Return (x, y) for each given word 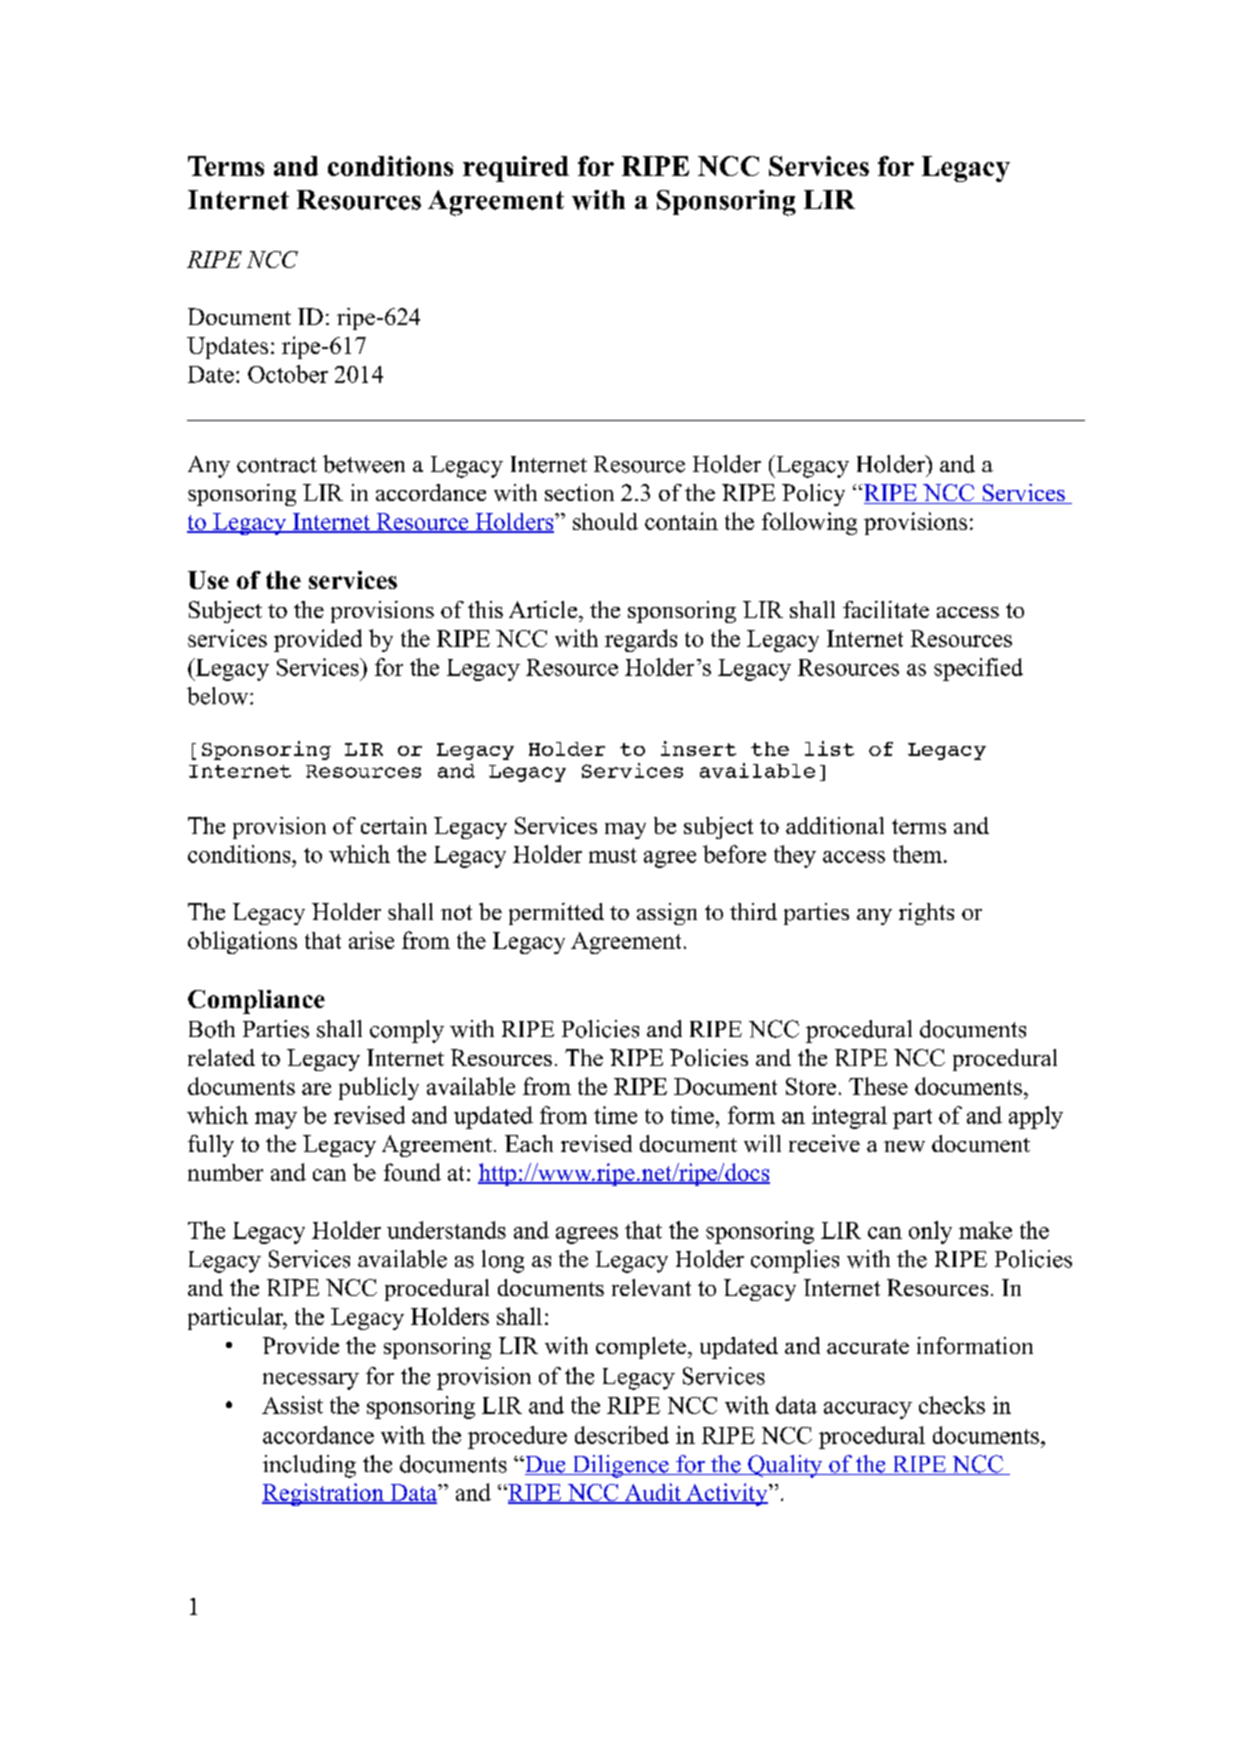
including (309, 1466)
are (316, 1089)
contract (277, 465)
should (605, 521)
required (516, 169)
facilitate (886, 609)
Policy (813, 495)
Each (529, 1143)
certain (394, 825)
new (904, 1146)
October (288, 374)
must (613, 855)
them (917, 854)
